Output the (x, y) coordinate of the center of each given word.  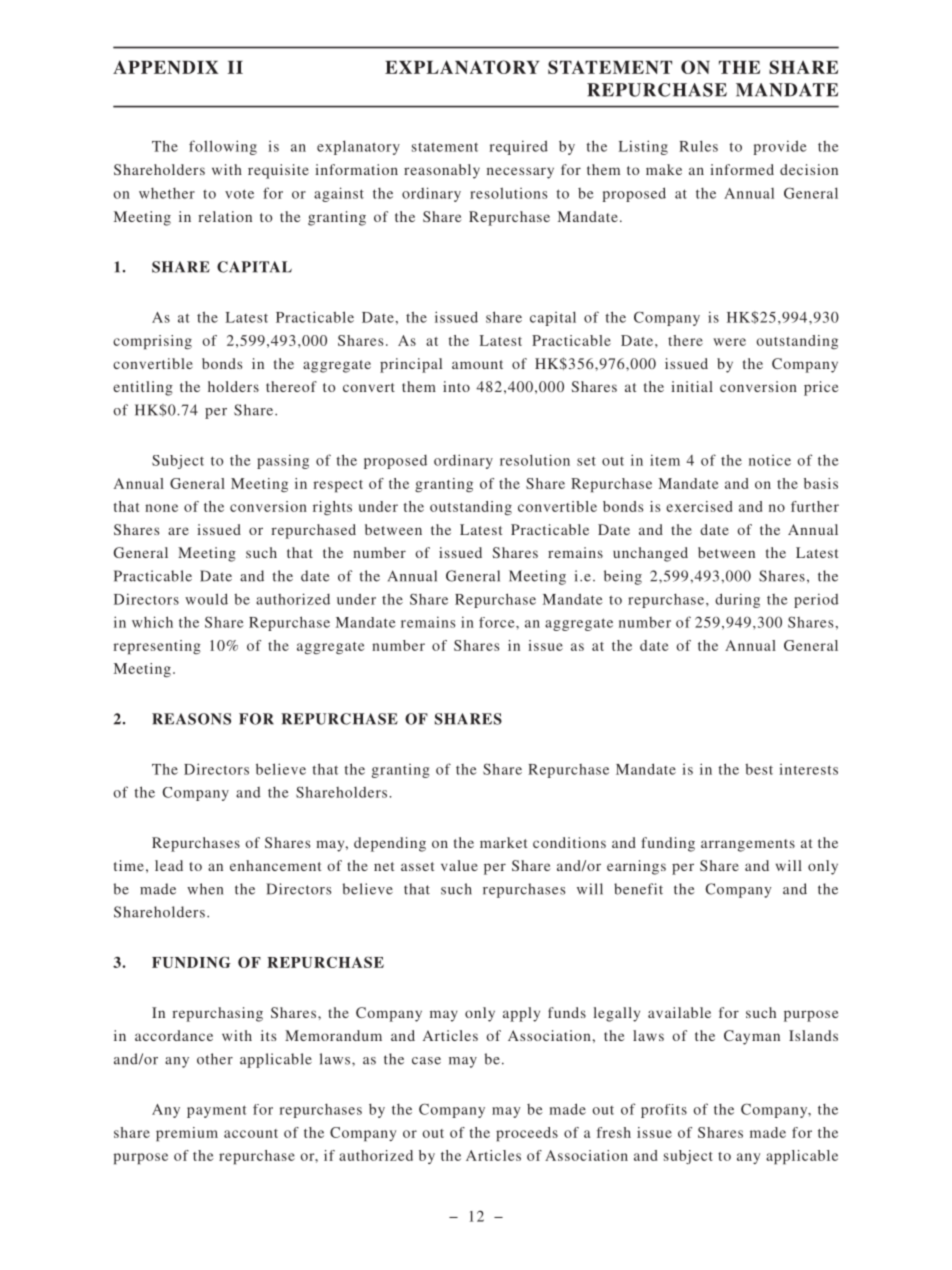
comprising (152, 342)
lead (169, 865)
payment (217, 1111)
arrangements (748, 845)
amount (477, 364)
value (459, 865)
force (498, 622)
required (518, 147)
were (729, 342)
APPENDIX (165, 67)
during (737, 600)
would (206, 599)
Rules (698, 146)
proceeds (527, 1134)
